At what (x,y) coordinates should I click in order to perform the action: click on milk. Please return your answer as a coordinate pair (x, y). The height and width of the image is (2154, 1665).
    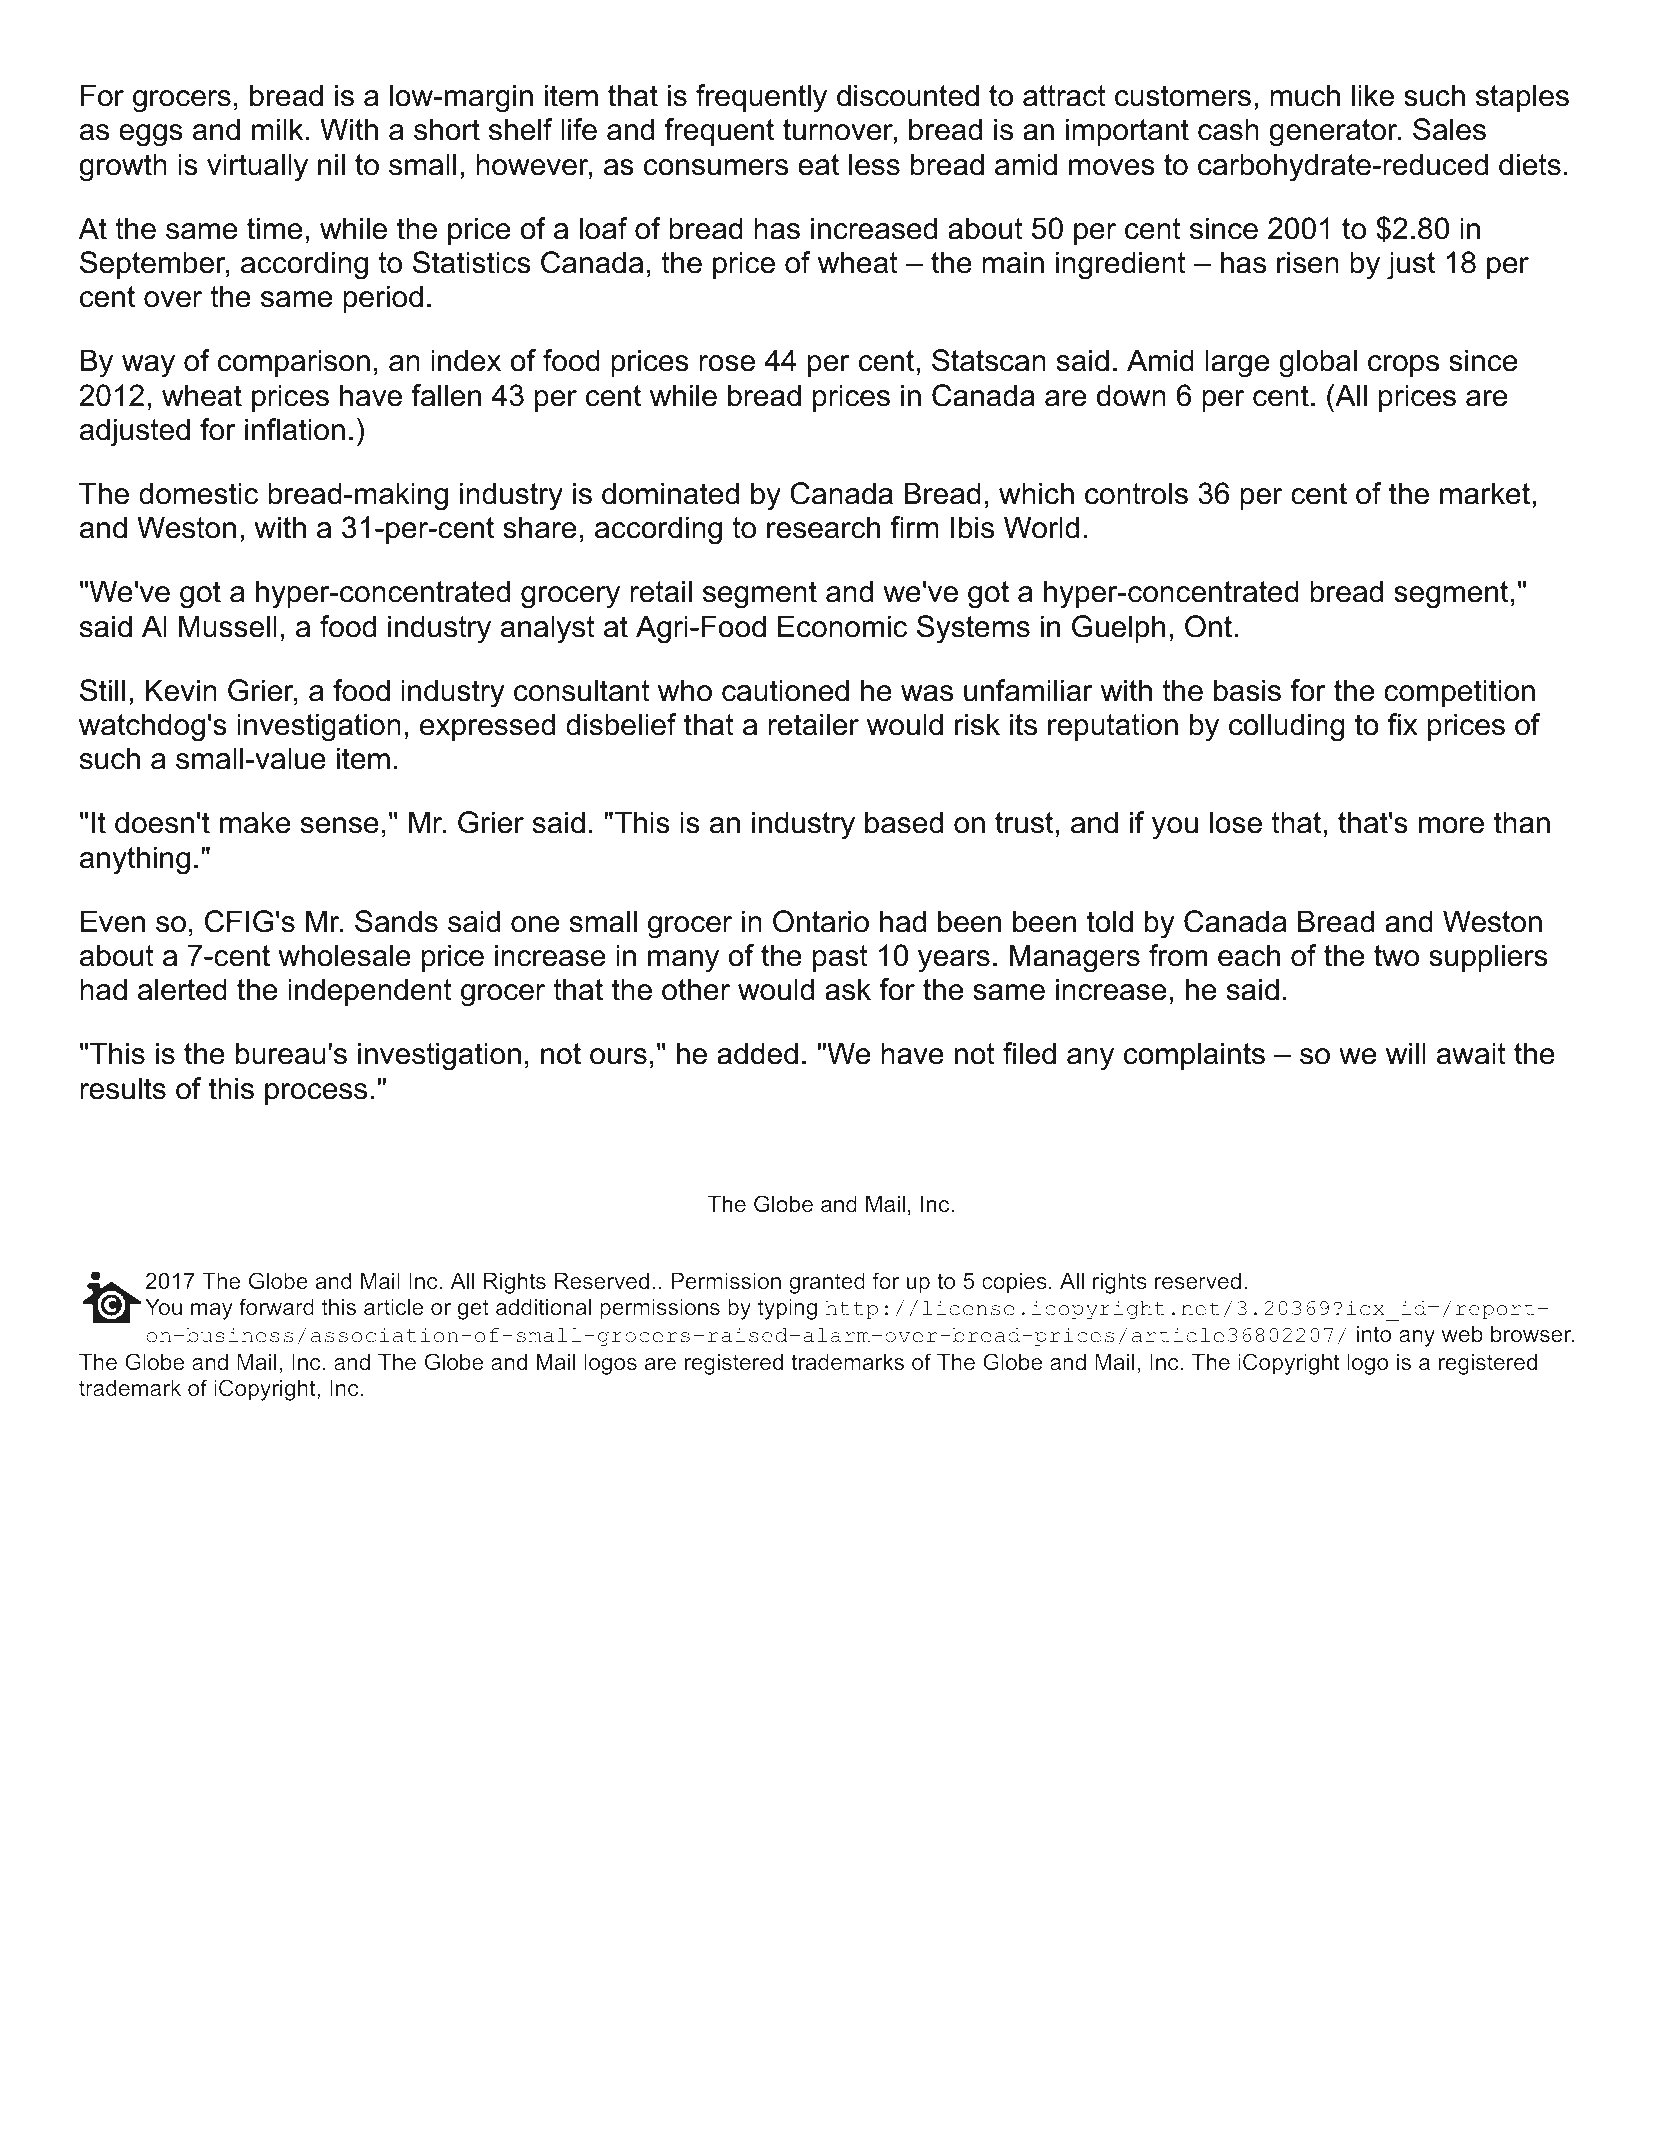
    Looking at the image, I should click on (277, 129).
